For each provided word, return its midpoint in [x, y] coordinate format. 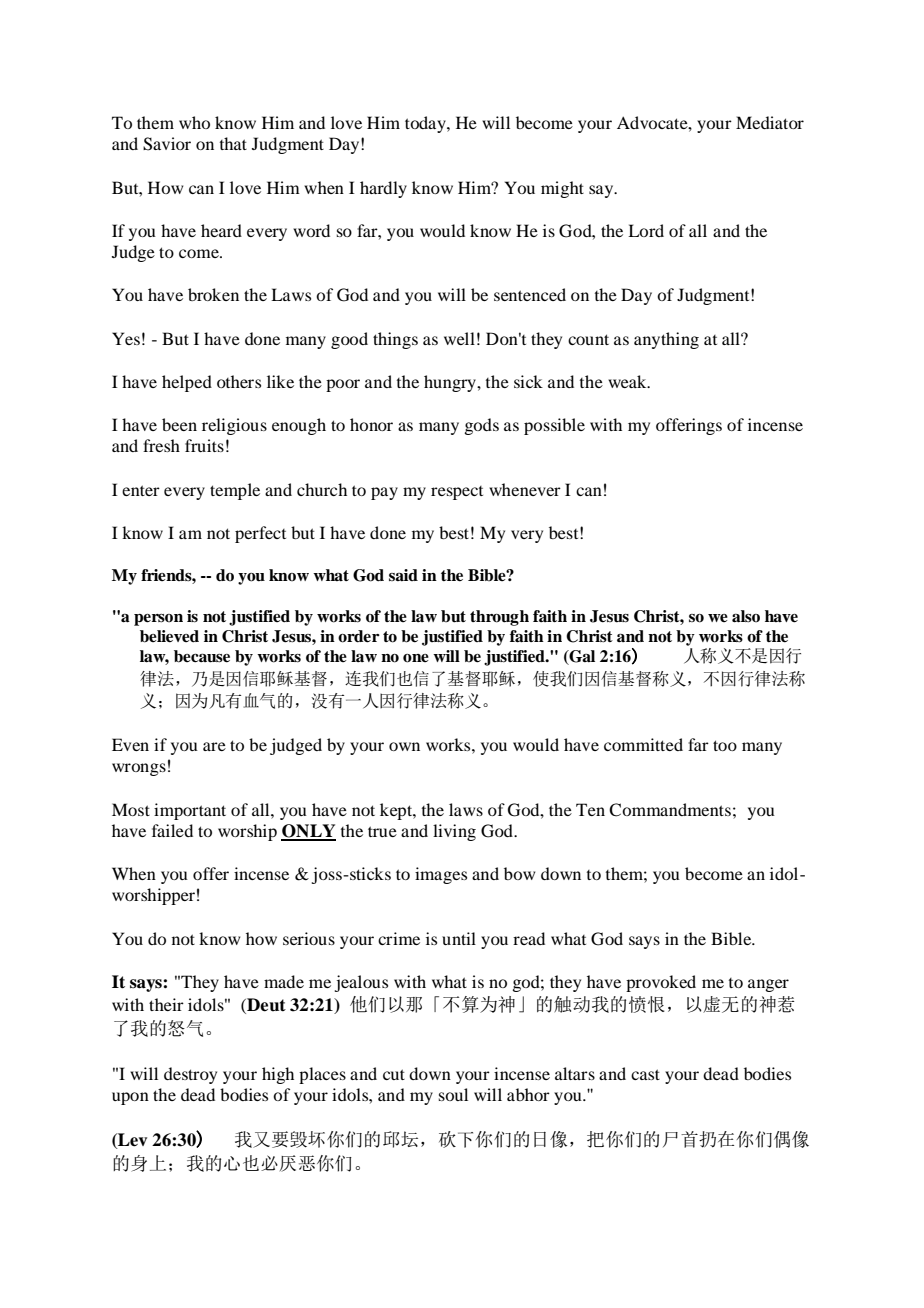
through [499, 618]
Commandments [670, 810]
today [426, 124]
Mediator [770, 122]
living [454, 832]
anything [666, 340]
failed [172, 830]
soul [453, 1094]
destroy [190, 1075]
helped [187, 383]
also [746, 616]
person [158, 620]
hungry [451, 383]
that [233, 143]
